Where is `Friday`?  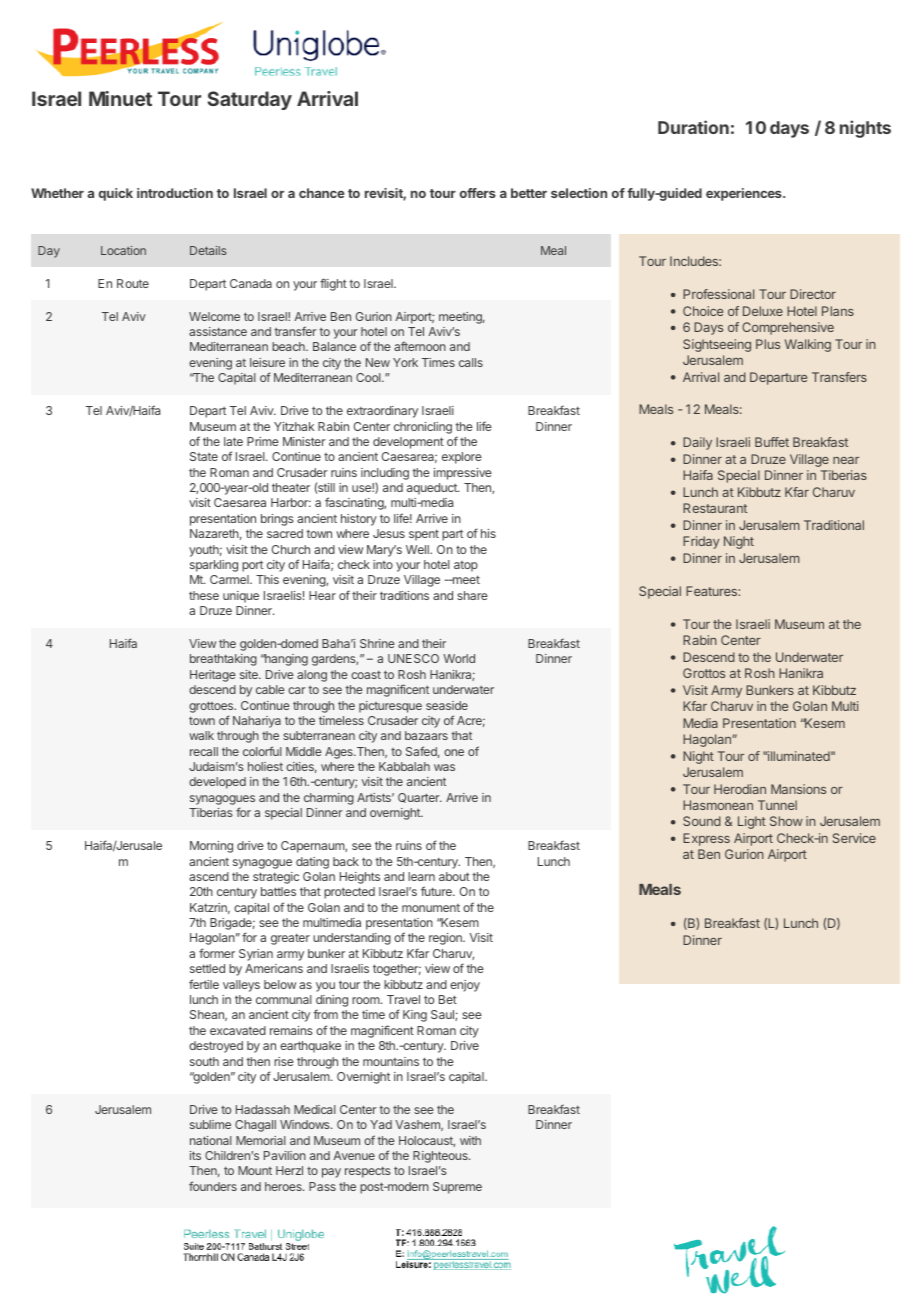
Friday is located at coordinates (701, 542).
